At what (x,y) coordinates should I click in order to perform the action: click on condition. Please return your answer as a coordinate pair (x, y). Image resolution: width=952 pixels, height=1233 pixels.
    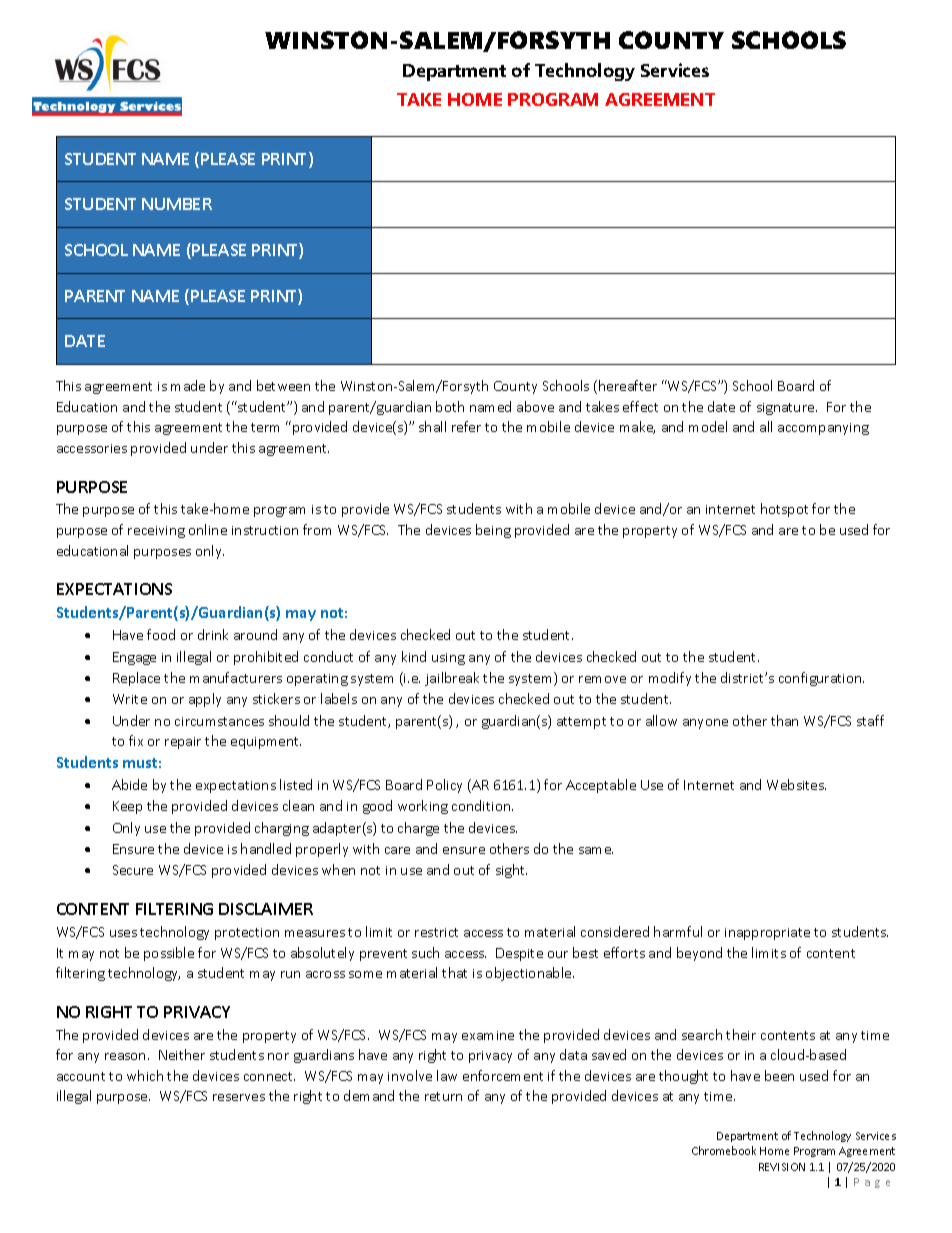
    Looking at the image, I should click on (482, 805).
